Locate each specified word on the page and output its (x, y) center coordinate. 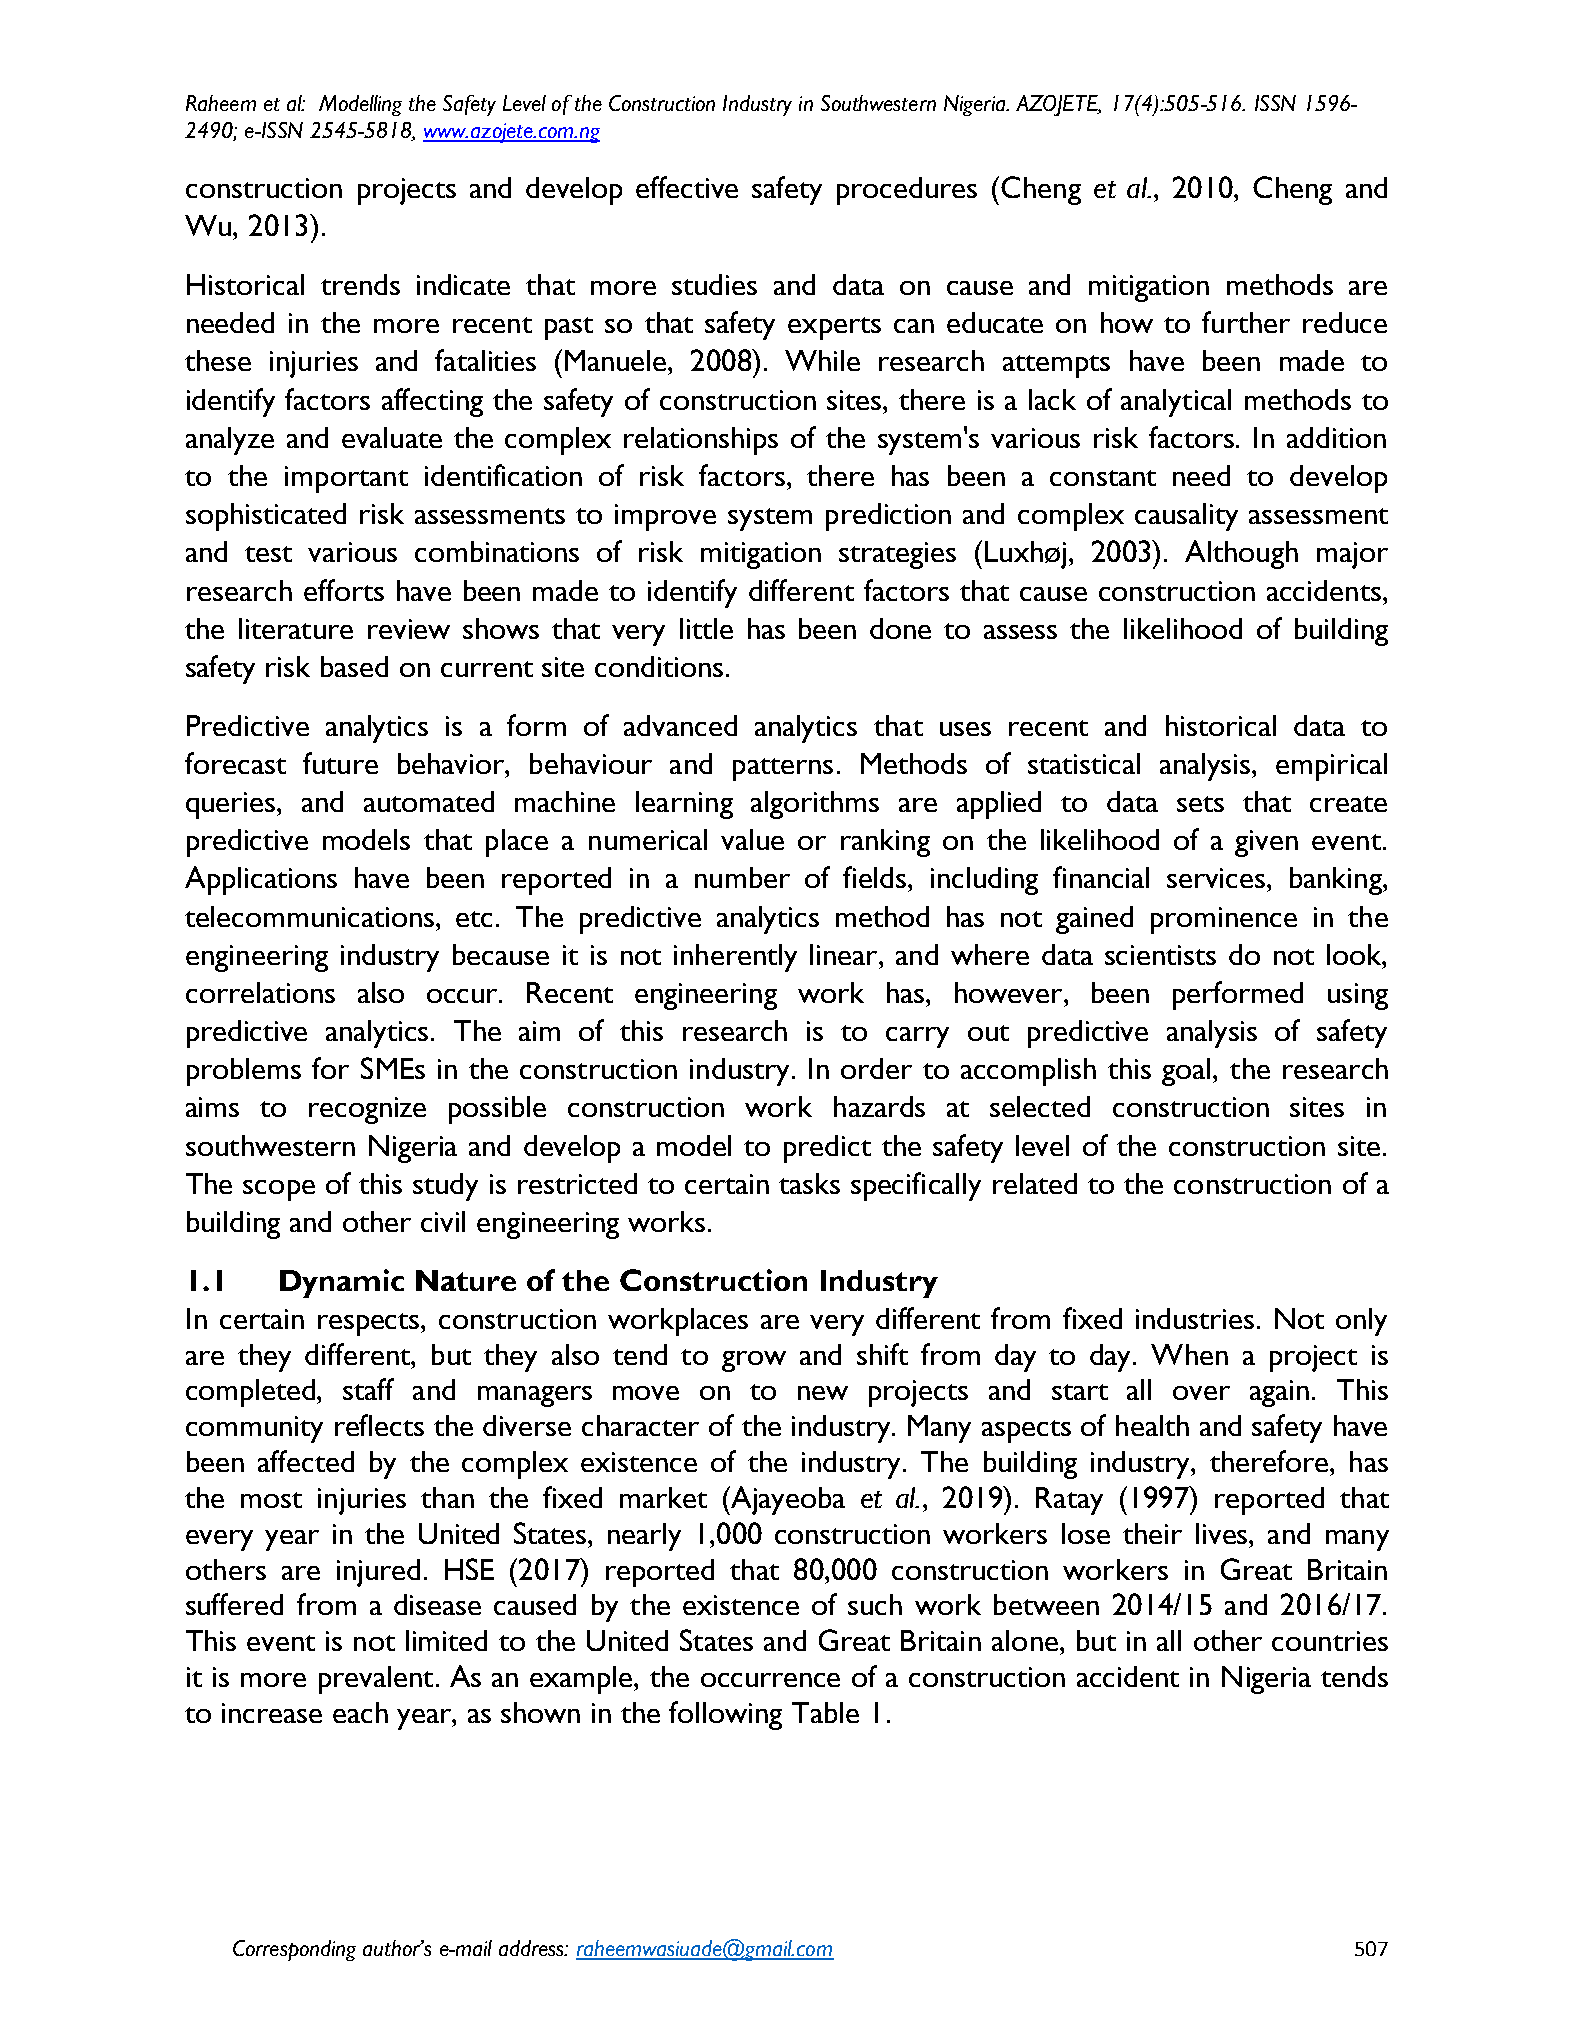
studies (714, 284)
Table (825, 1712)
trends (360, 284)
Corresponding (294, 1950)
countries (1330, 1641)
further (1246, 322)
